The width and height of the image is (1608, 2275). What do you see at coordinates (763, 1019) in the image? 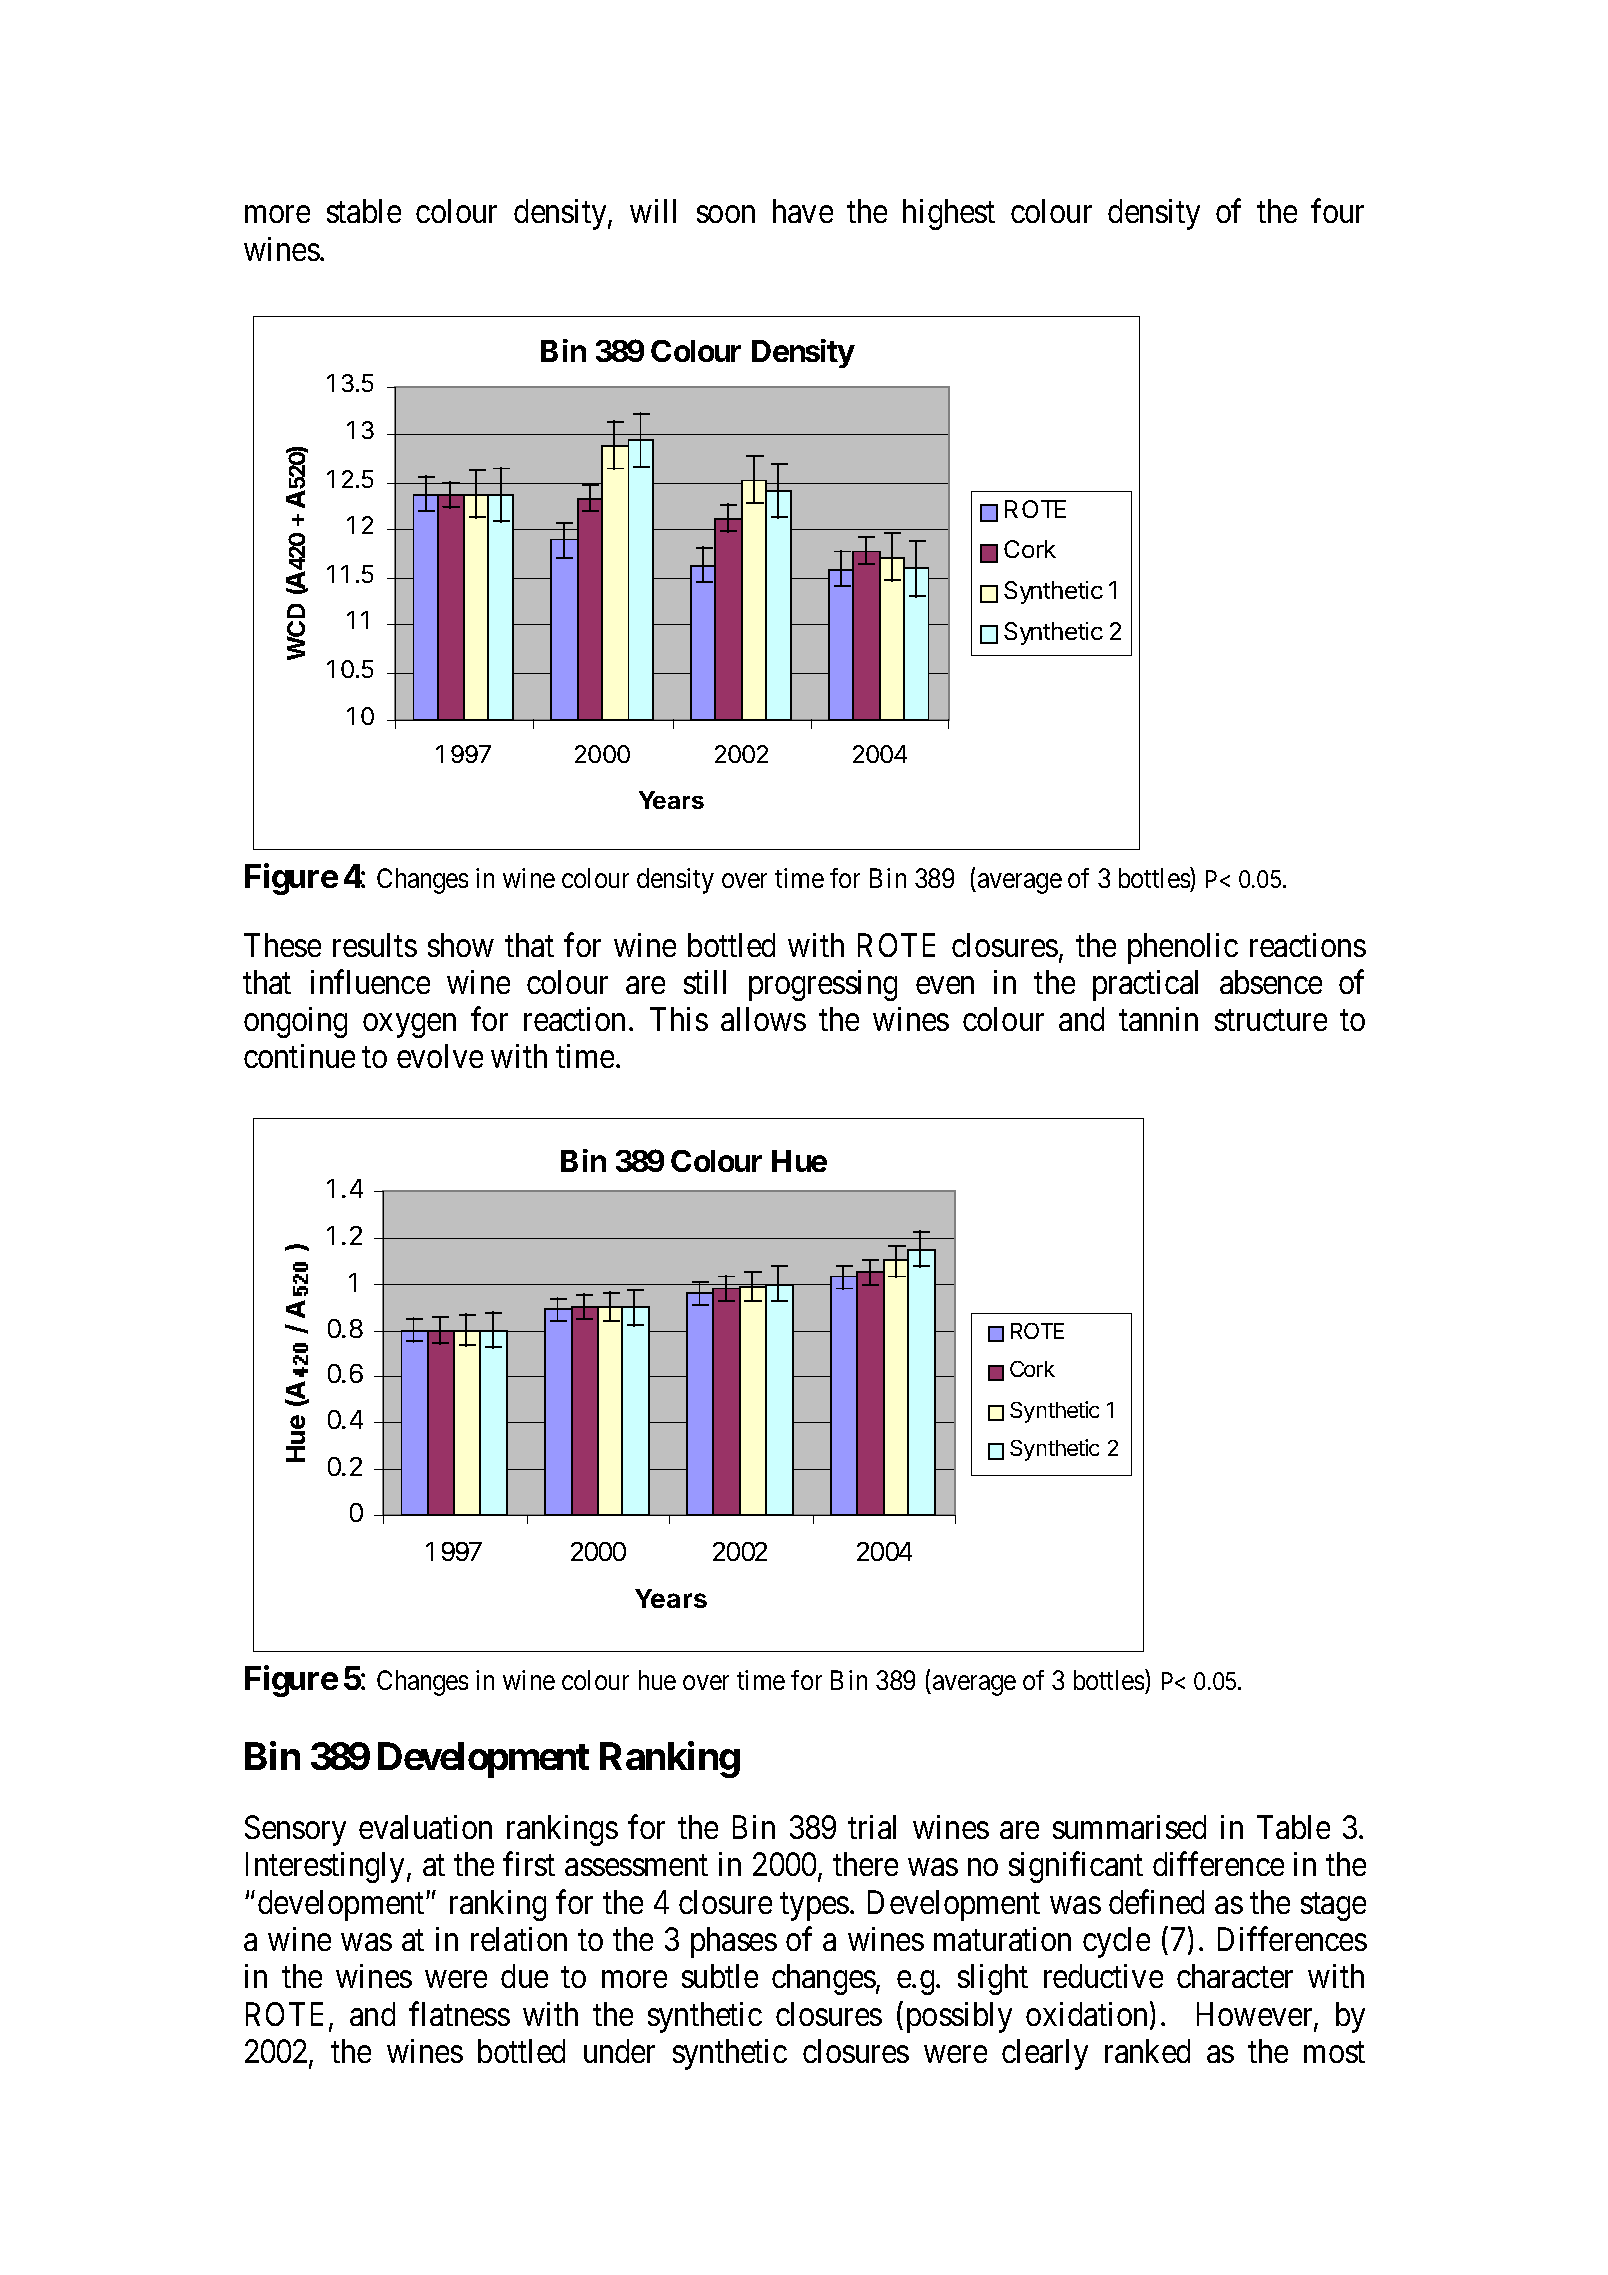
I see `allows` at bounding box center [763, 1019].
